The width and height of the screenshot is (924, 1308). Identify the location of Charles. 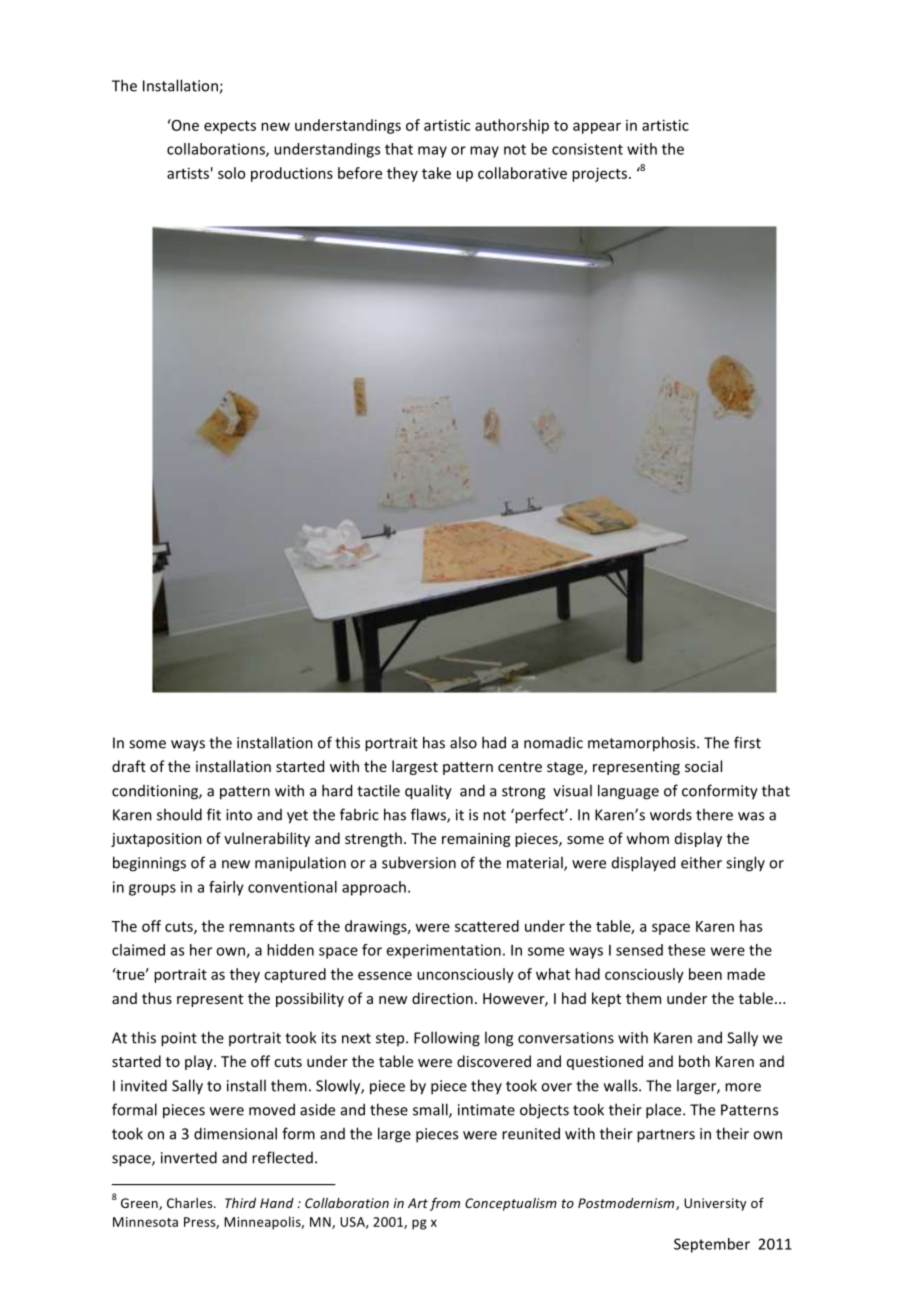
(191, 1203).
